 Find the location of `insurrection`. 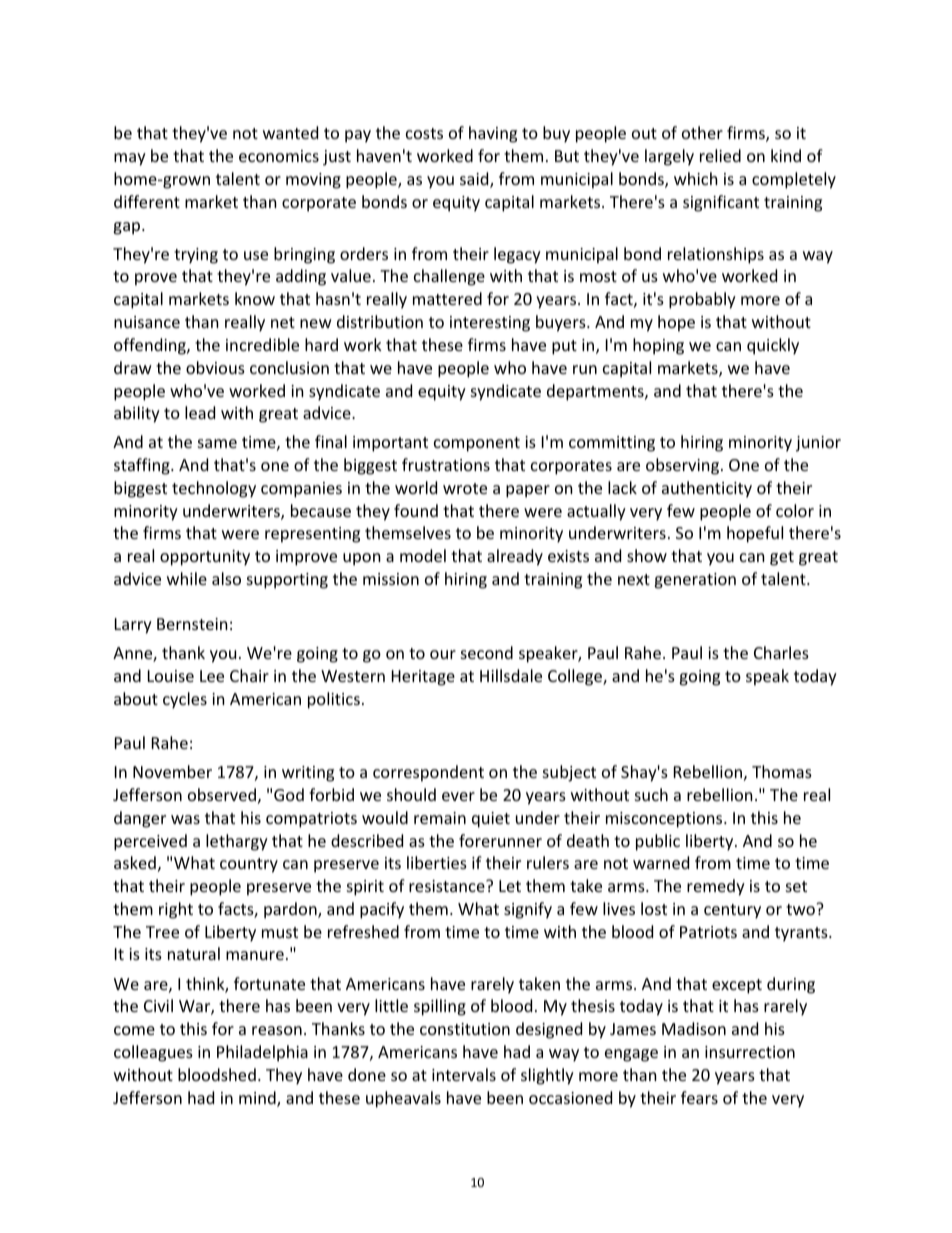

insurrection is located at coordinates (750, 1052).
